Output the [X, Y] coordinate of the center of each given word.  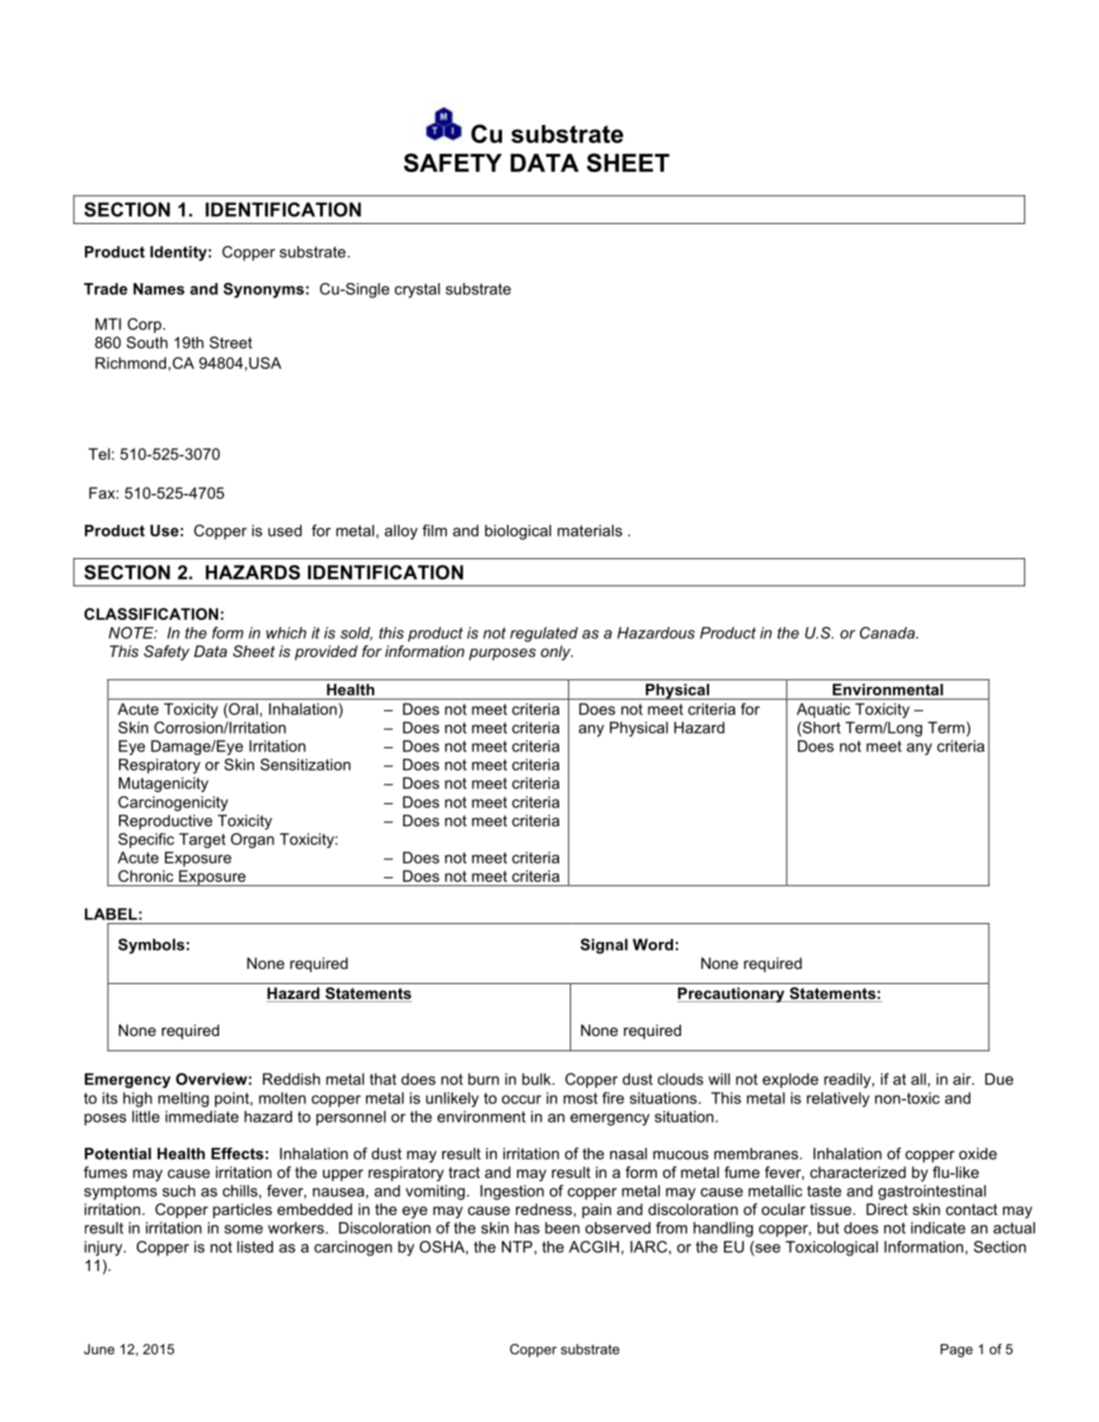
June [99, 1349]
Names [159, 289]
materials [589, 531]
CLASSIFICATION [151, 614]
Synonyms [263, 290]
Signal [604, 946]
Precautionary [732, 995]
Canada [888, 633]
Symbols [151, 946]
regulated [544, 634]
